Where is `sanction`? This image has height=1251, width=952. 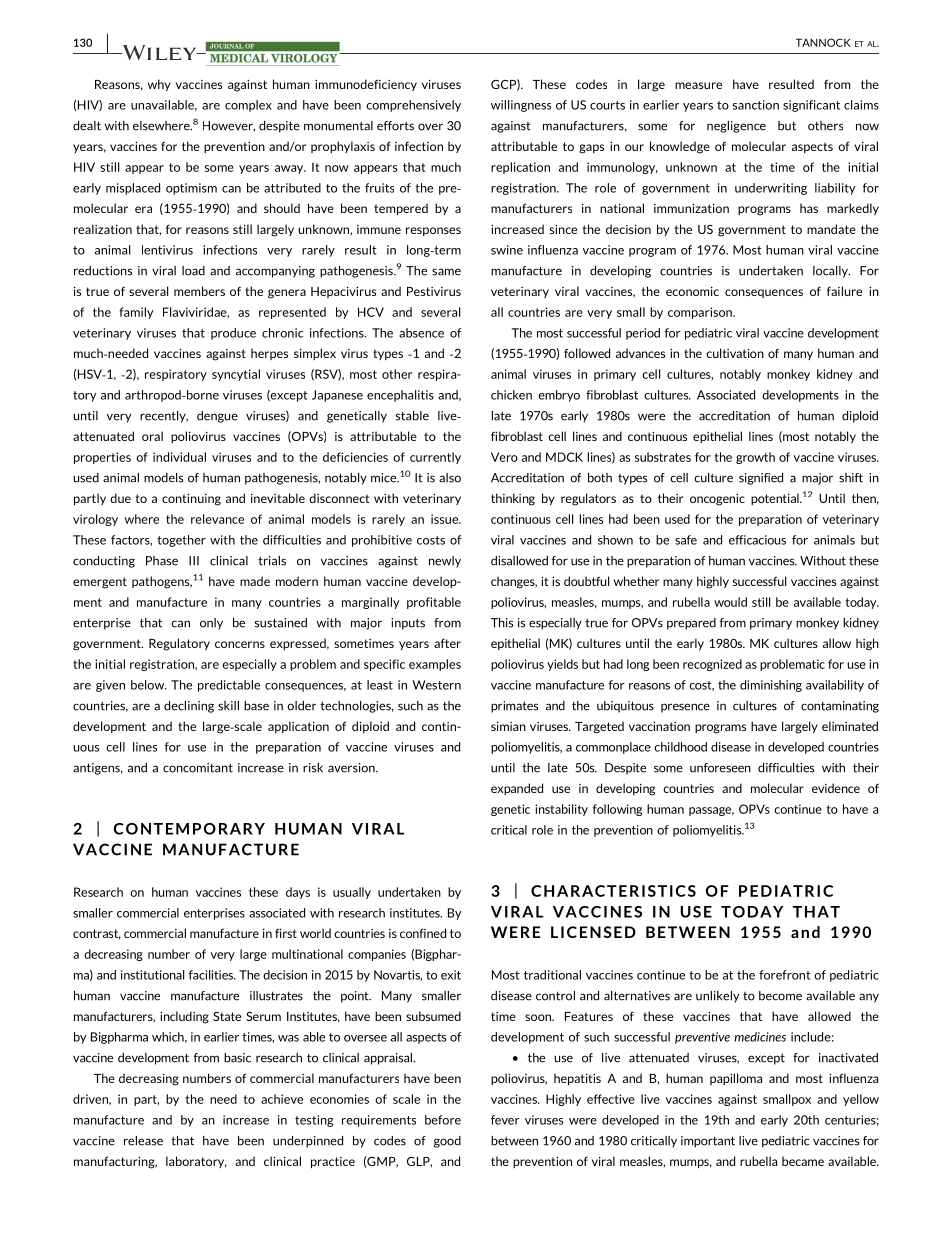
sanction is located at coordinates (756, 105).
